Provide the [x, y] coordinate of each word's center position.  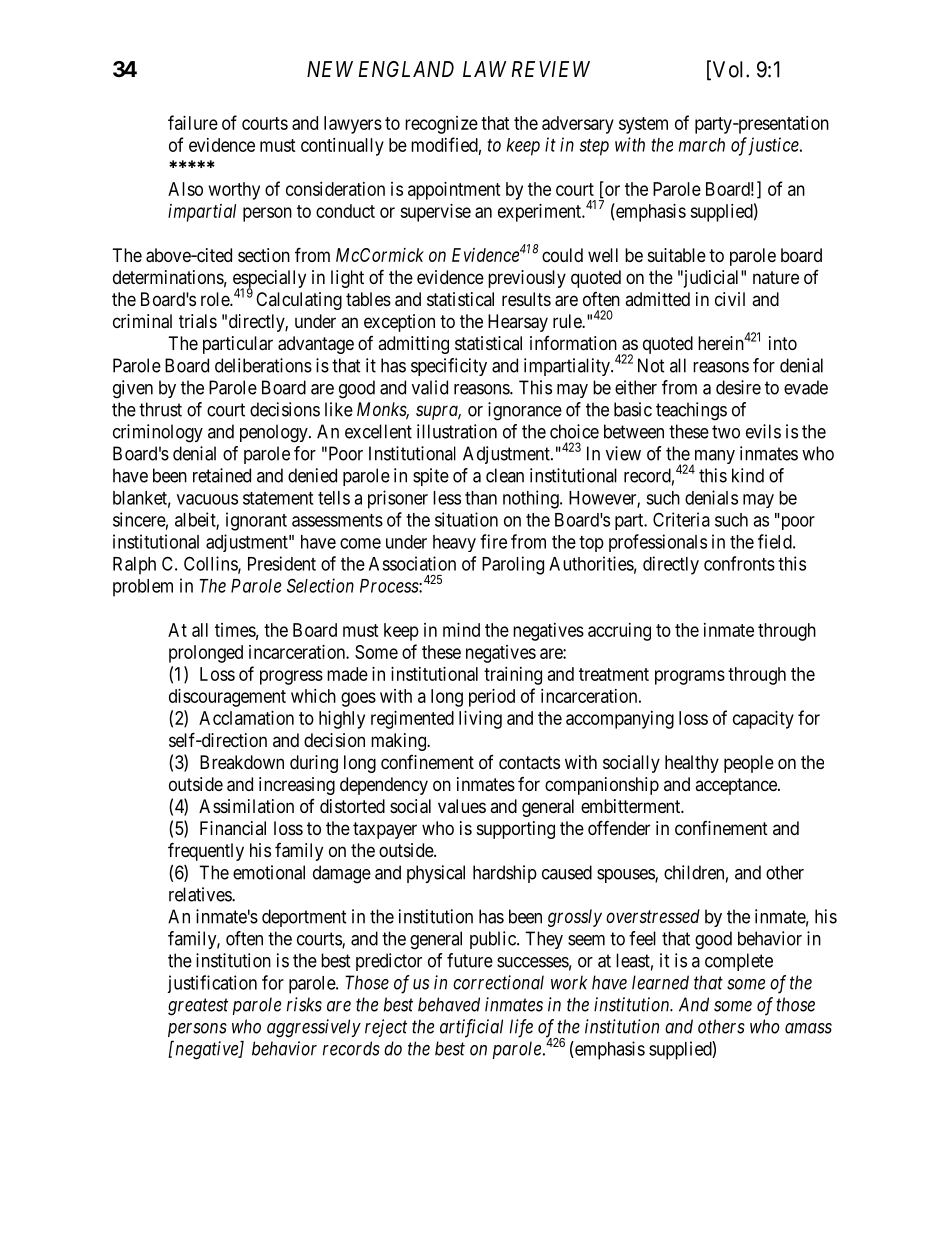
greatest [198, 1007]
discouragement [227, 698]
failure [193, 122]
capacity [763, 720]
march [702, 145]
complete [739, 962]
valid [430, 387]
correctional [498, 982]
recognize [441, 125]
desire [738, 387]
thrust [160, 409]
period [492, 698]
